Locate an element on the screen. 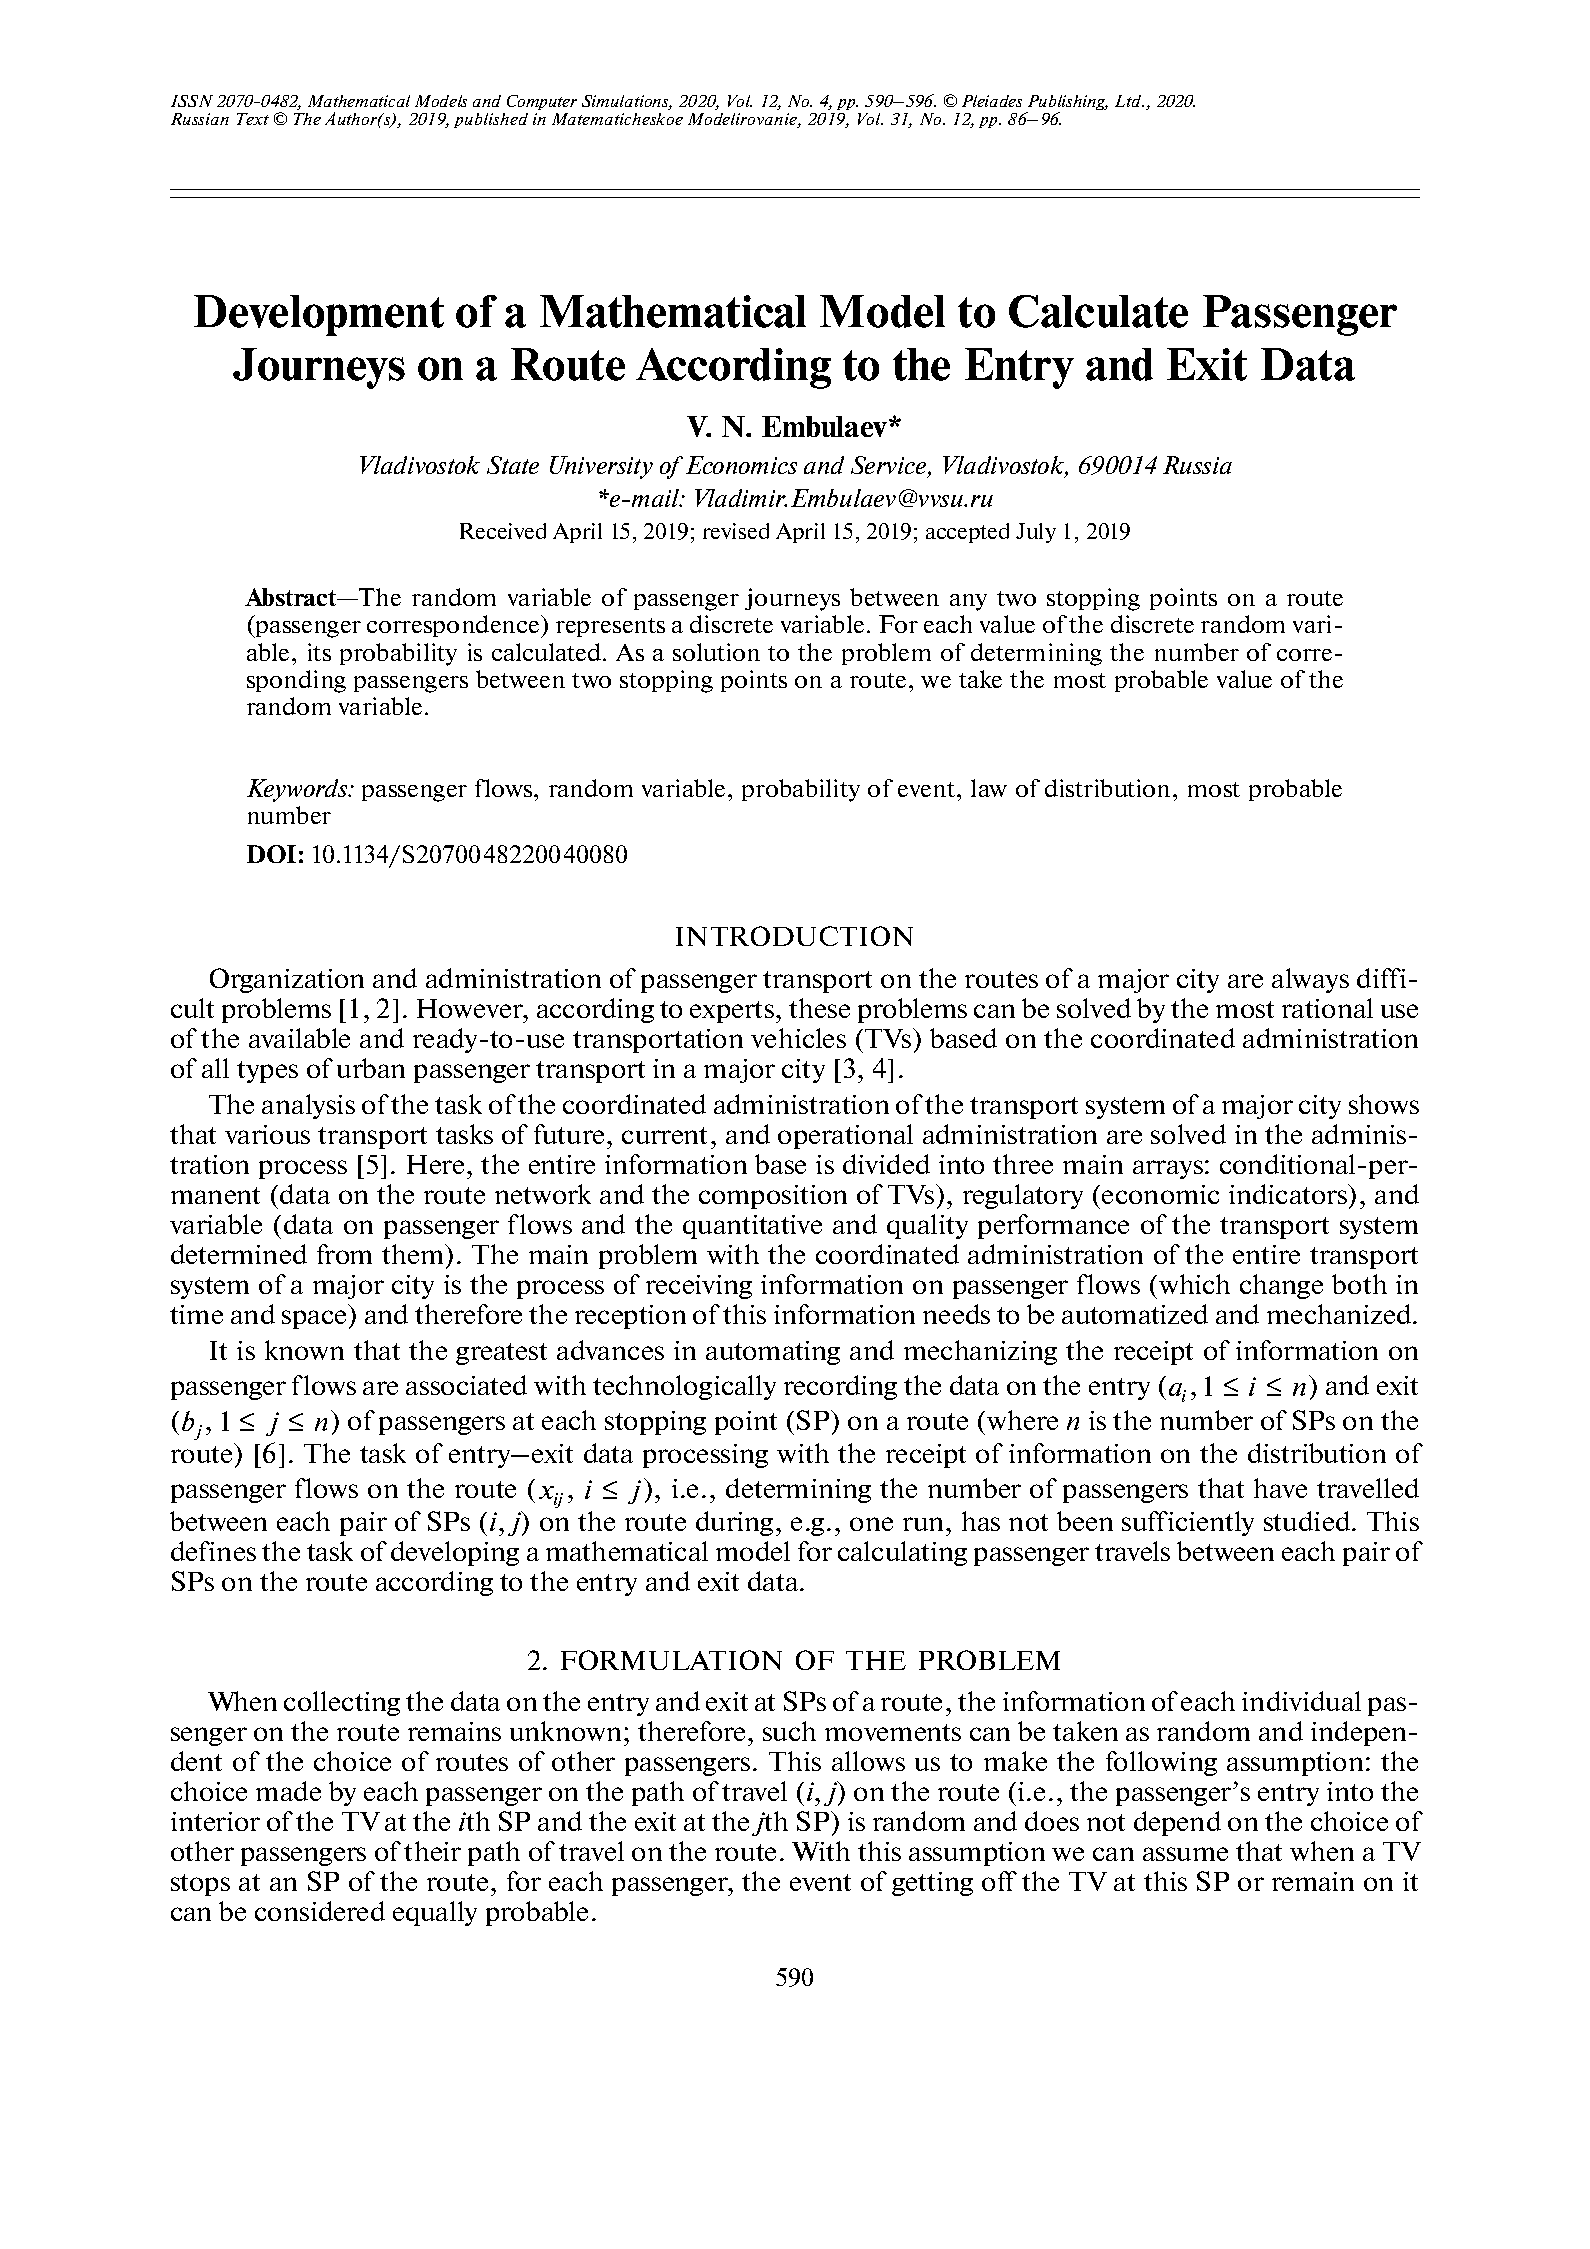  Ltd is located at coordinates (1129, 101).
